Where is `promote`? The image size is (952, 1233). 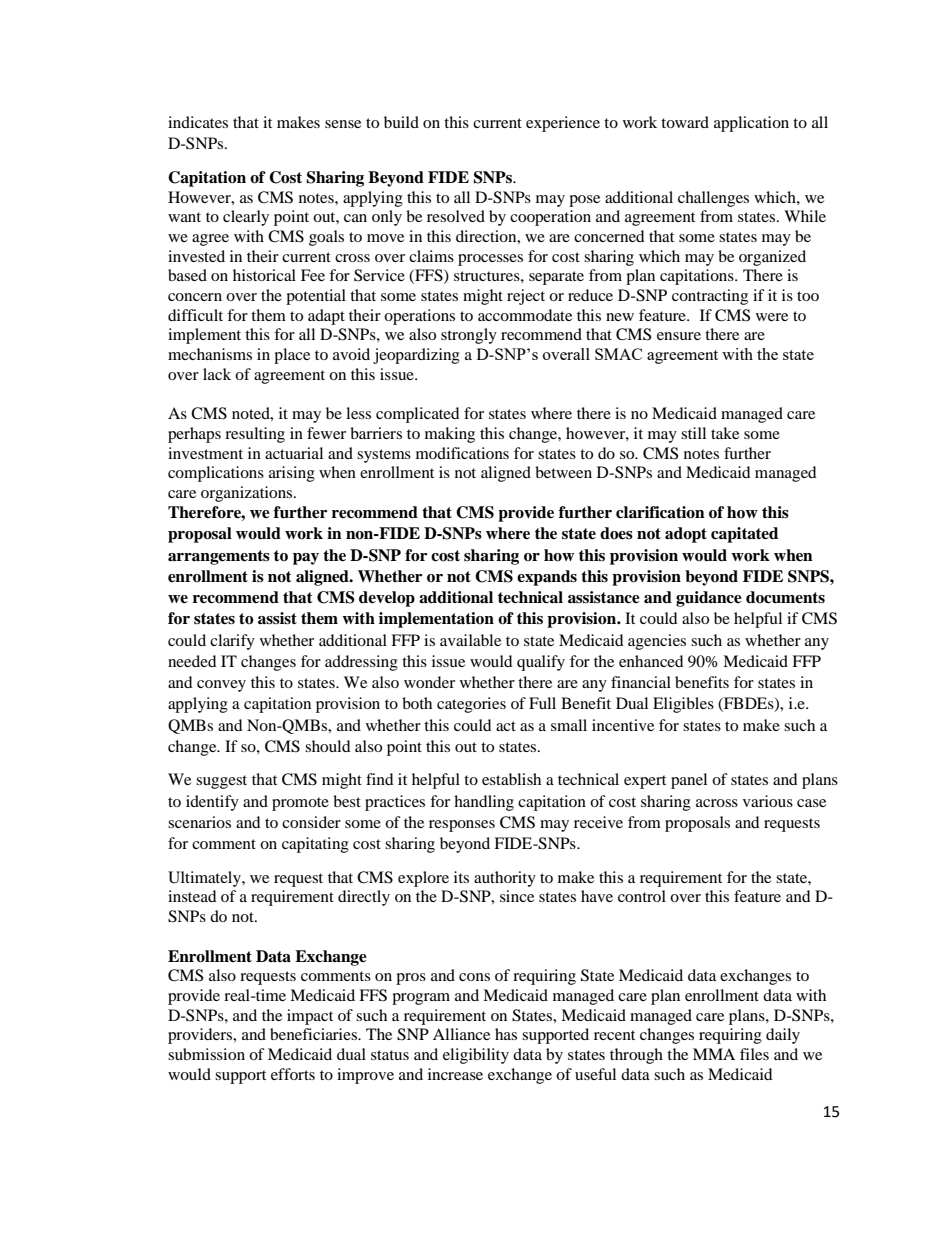 promote is located at coordinates (300, 804).
